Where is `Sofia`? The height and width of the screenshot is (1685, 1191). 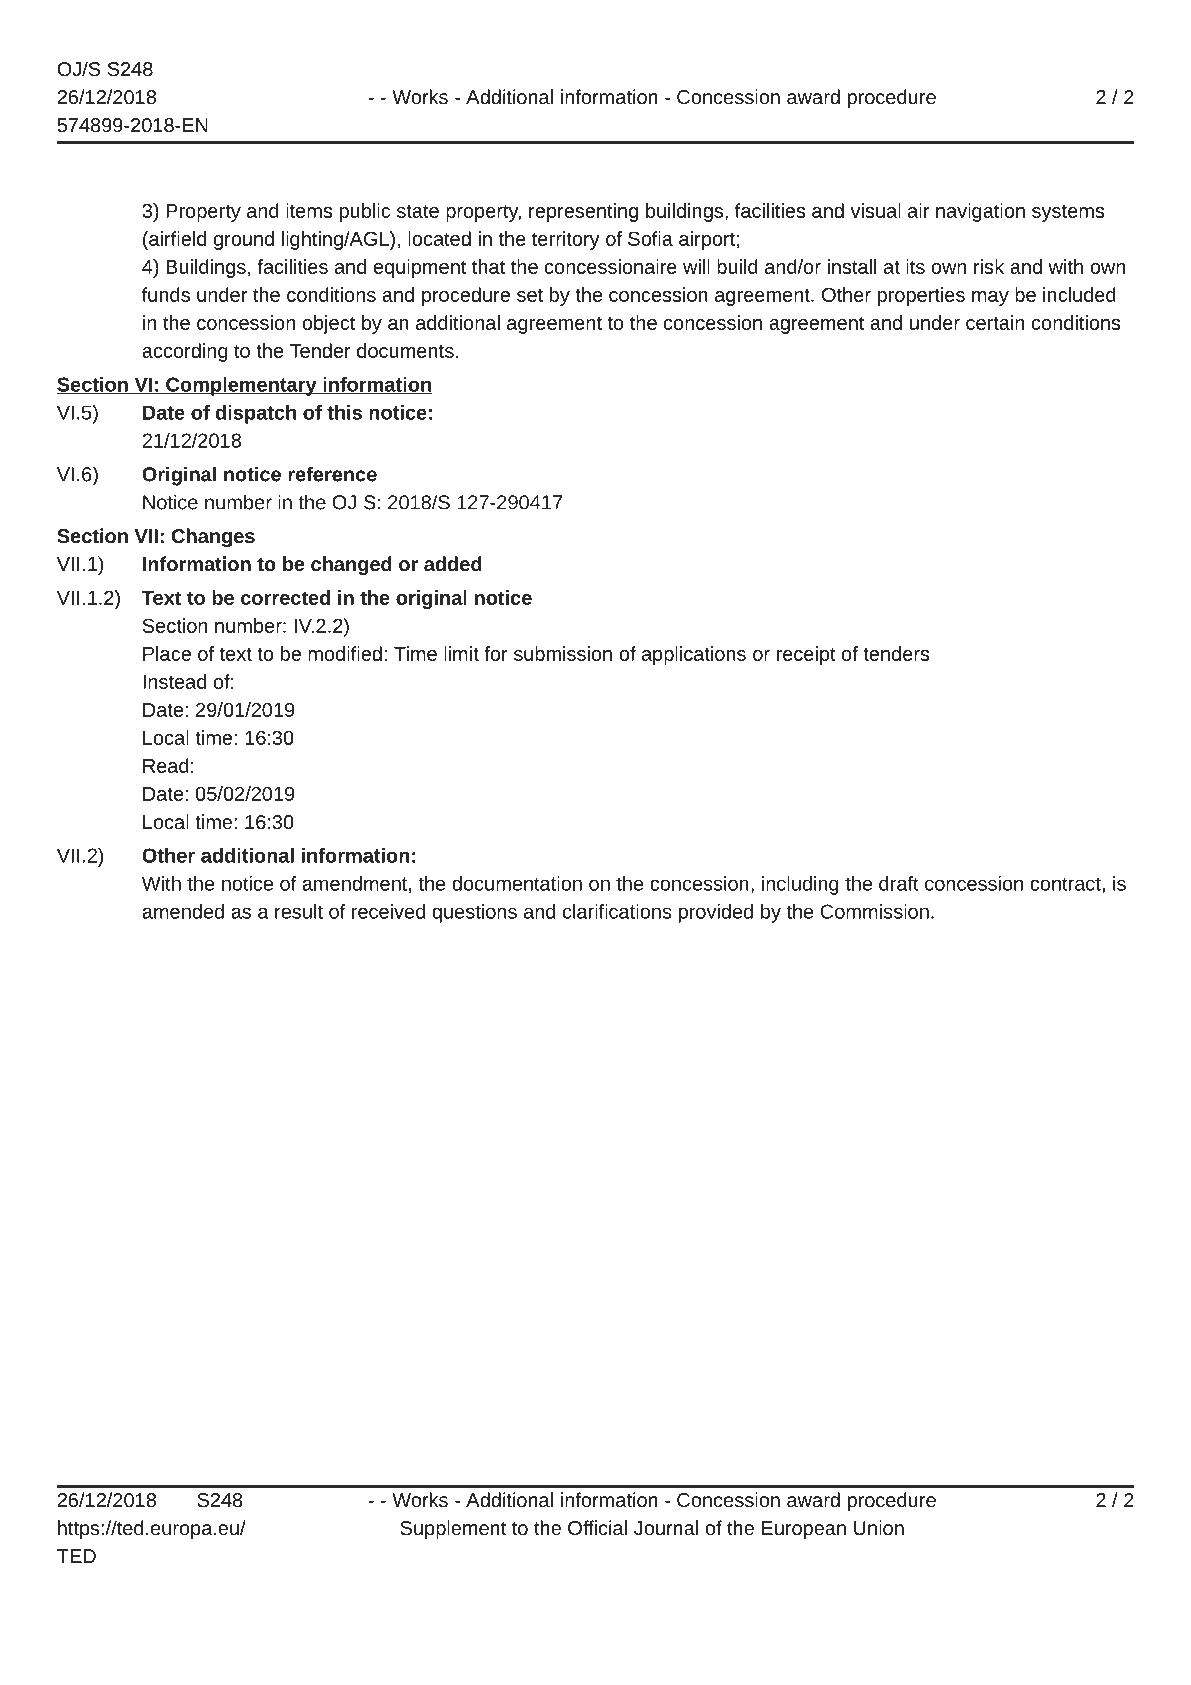 Sofia is located at coordinates (650, 238).
